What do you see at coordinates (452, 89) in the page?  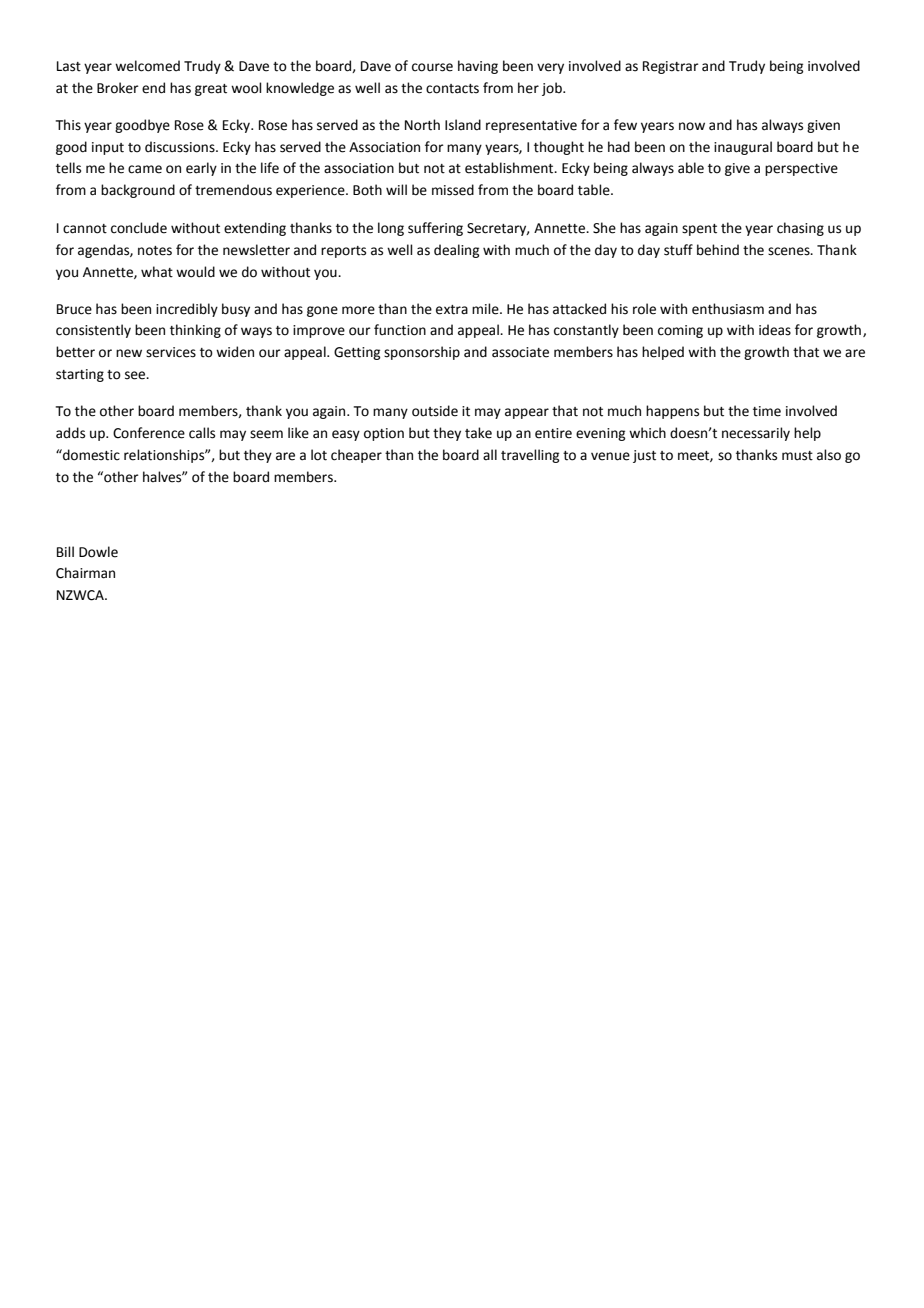 I see `contacts` at bounding box center [452, 89].
